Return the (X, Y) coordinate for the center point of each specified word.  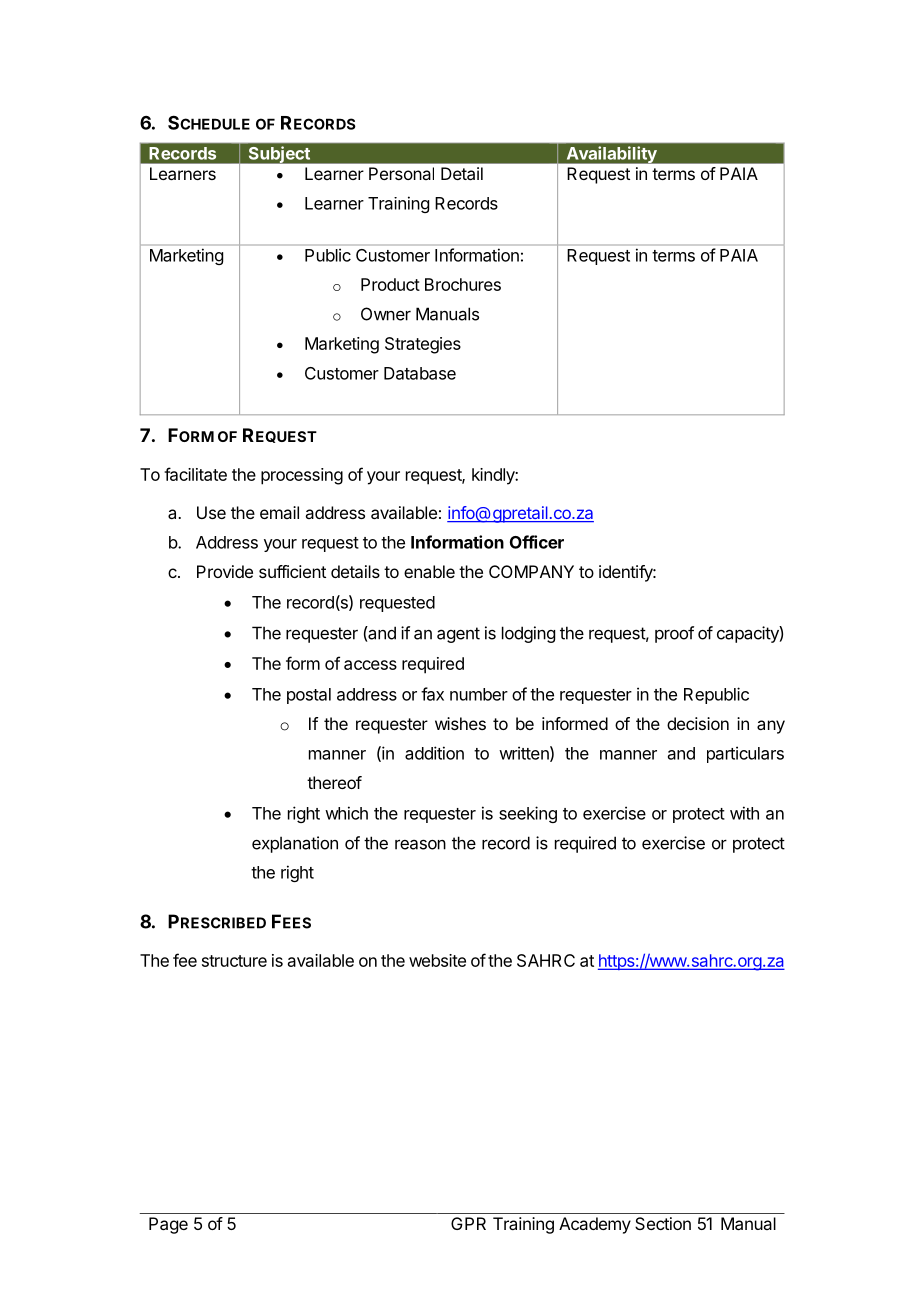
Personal (401, 173)
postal (309, 696)
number (479, 694)
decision (698, 723)
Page (168, 1225)
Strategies (423, 345)
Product (390, 284)
